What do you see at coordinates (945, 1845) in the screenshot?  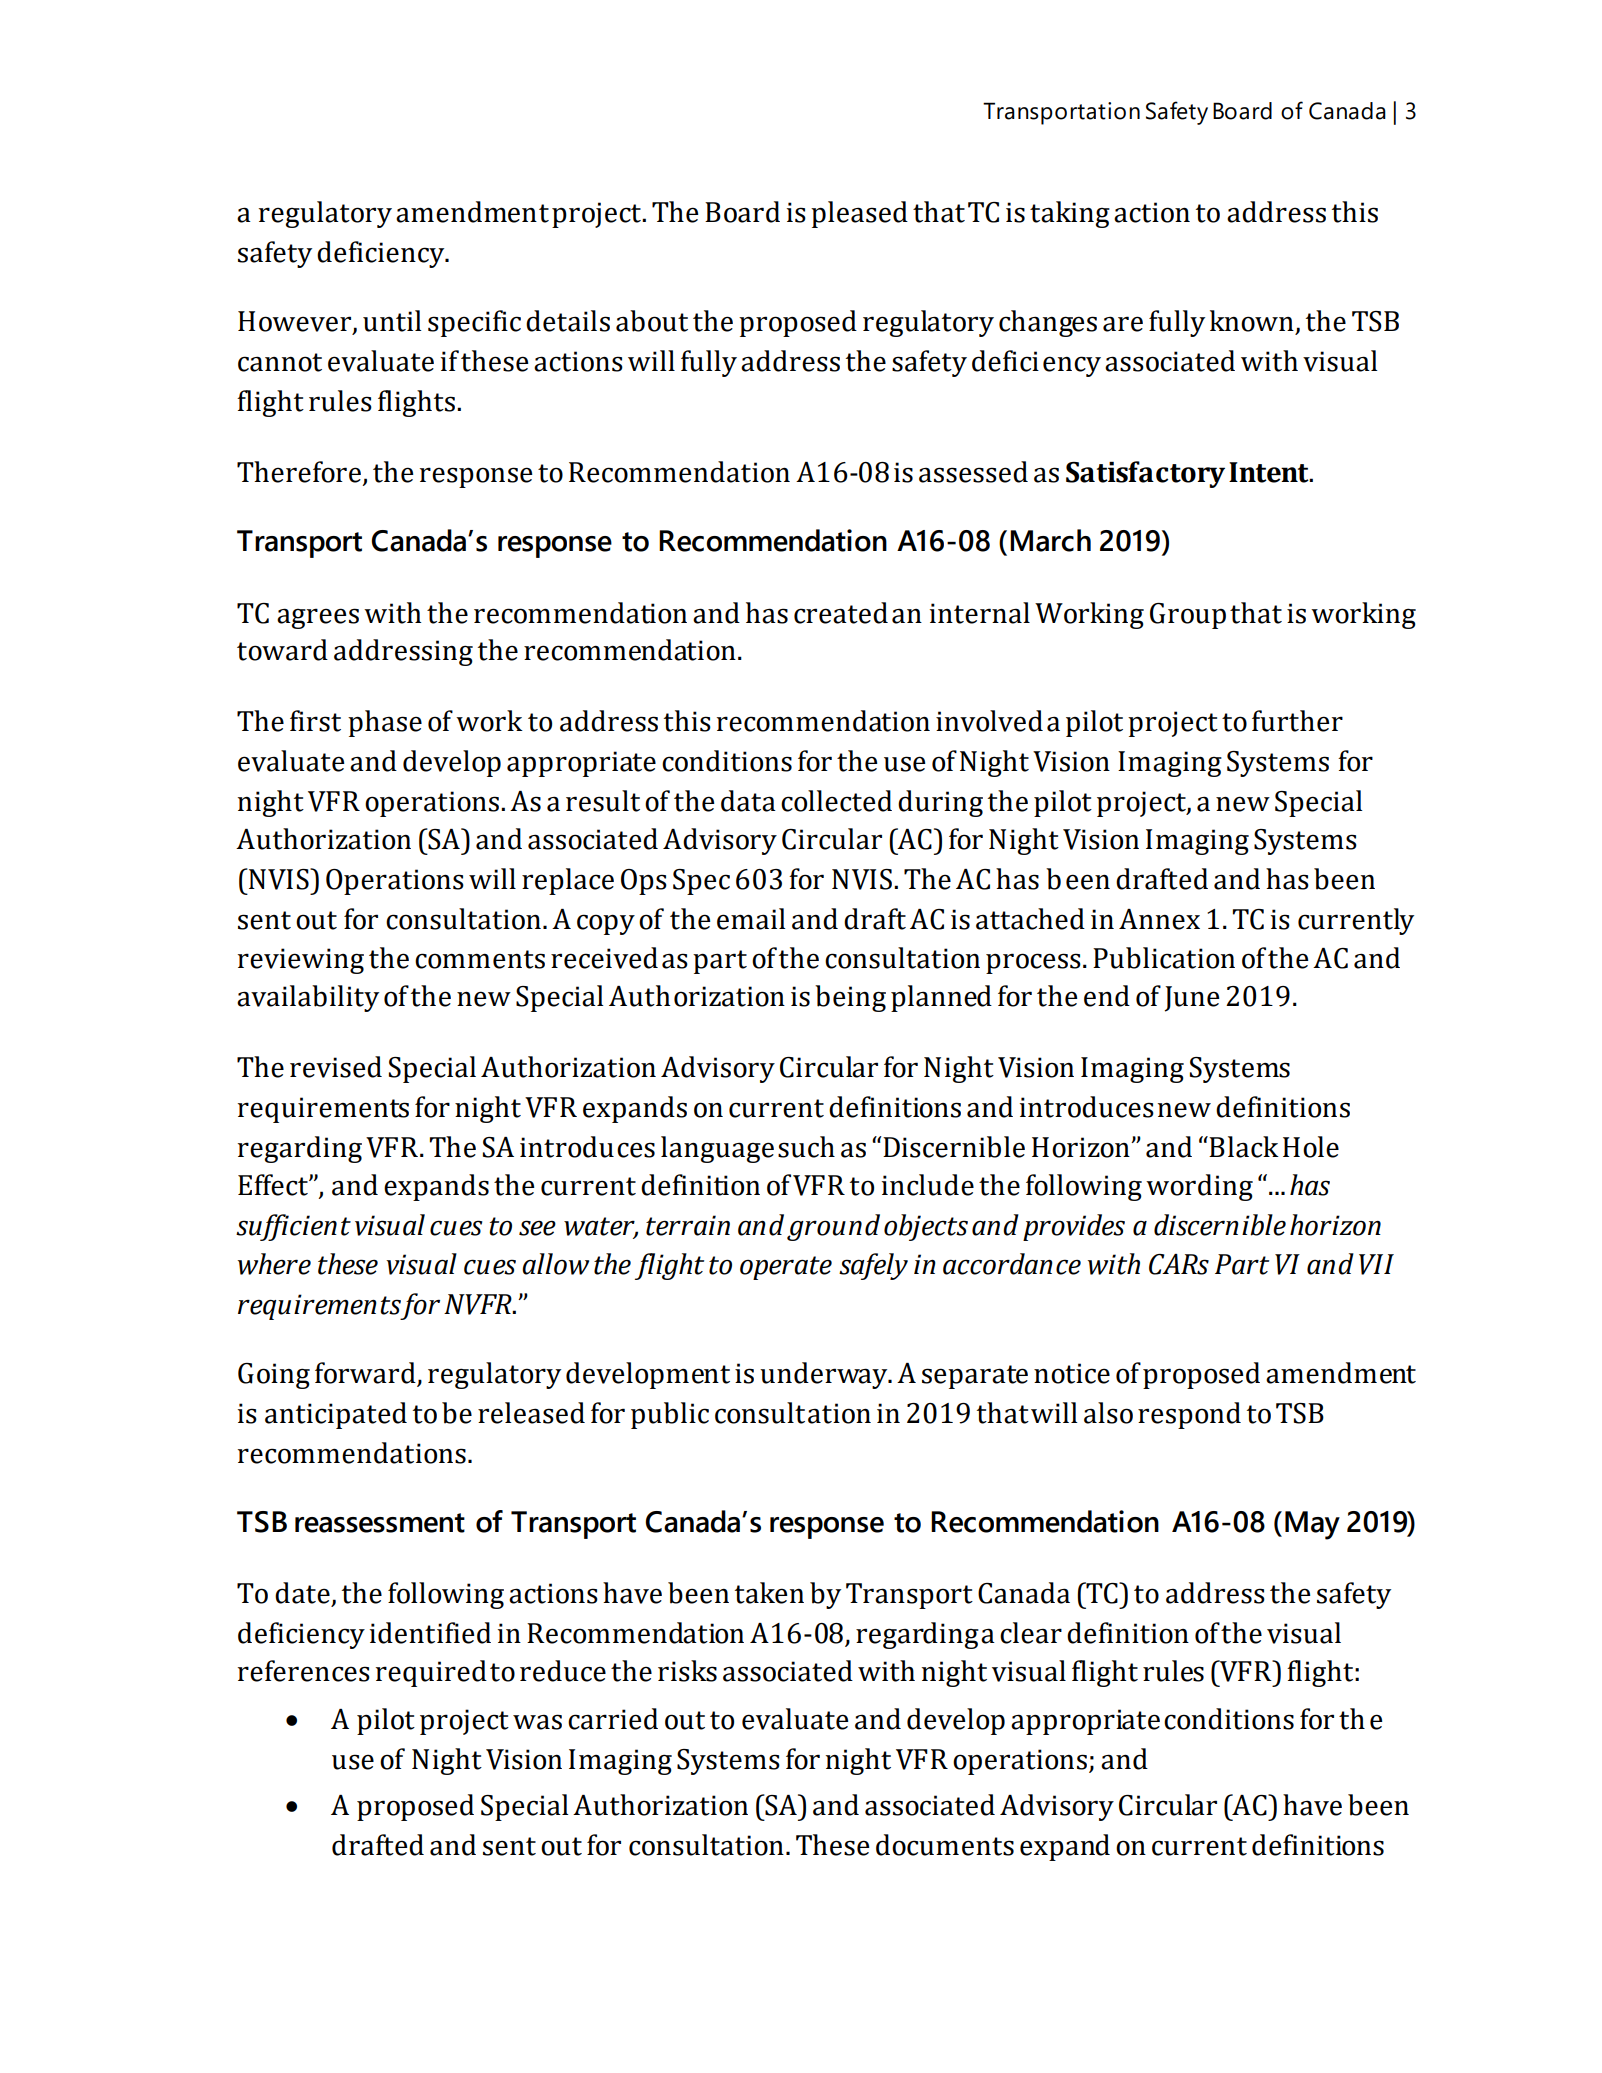 I see `documents` at bounding box center [945, 1845].
